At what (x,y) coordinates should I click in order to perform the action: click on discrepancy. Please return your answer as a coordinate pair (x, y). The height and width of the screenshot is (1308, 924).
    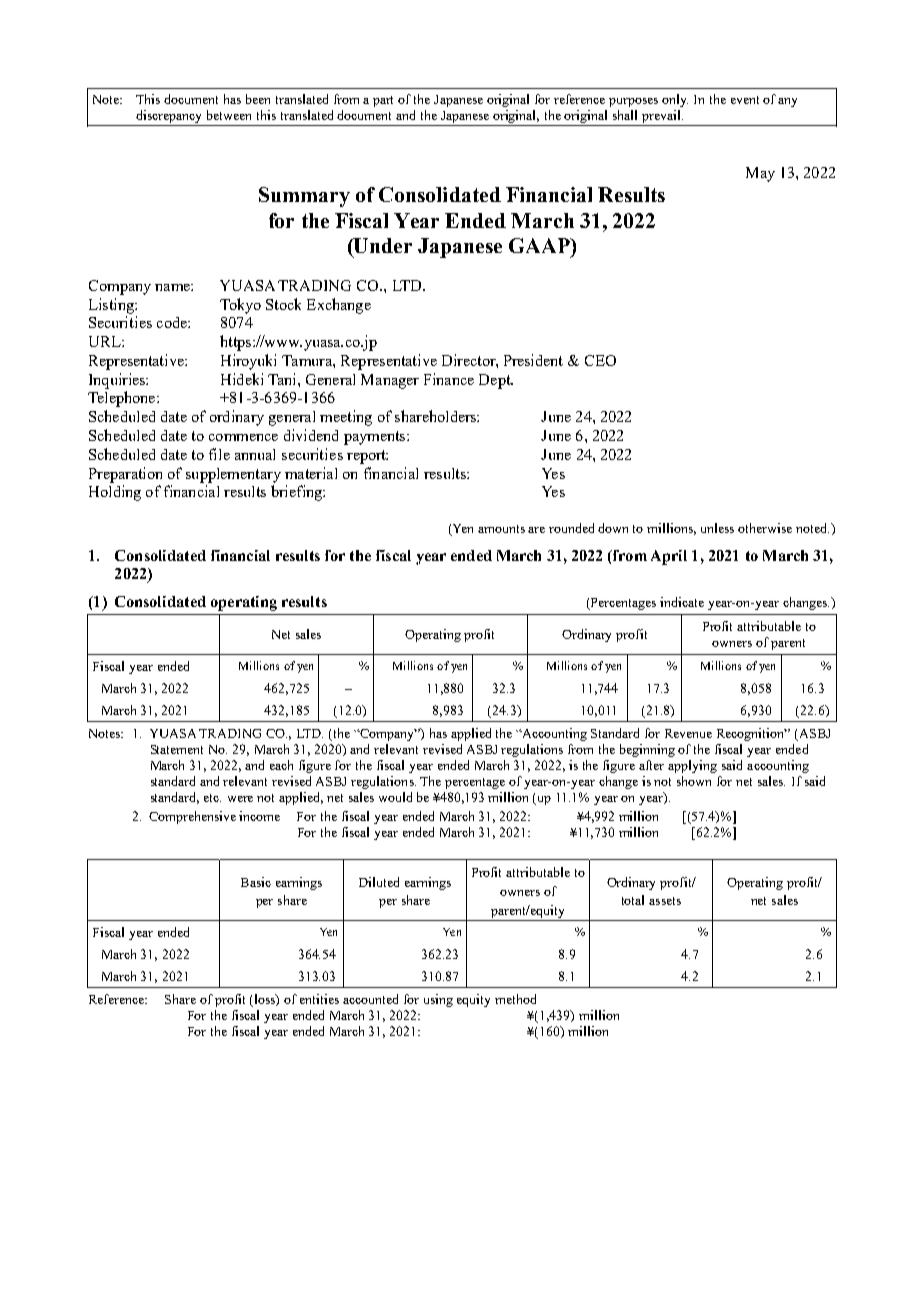
    Looking at the image, I should click on (168, 116).
